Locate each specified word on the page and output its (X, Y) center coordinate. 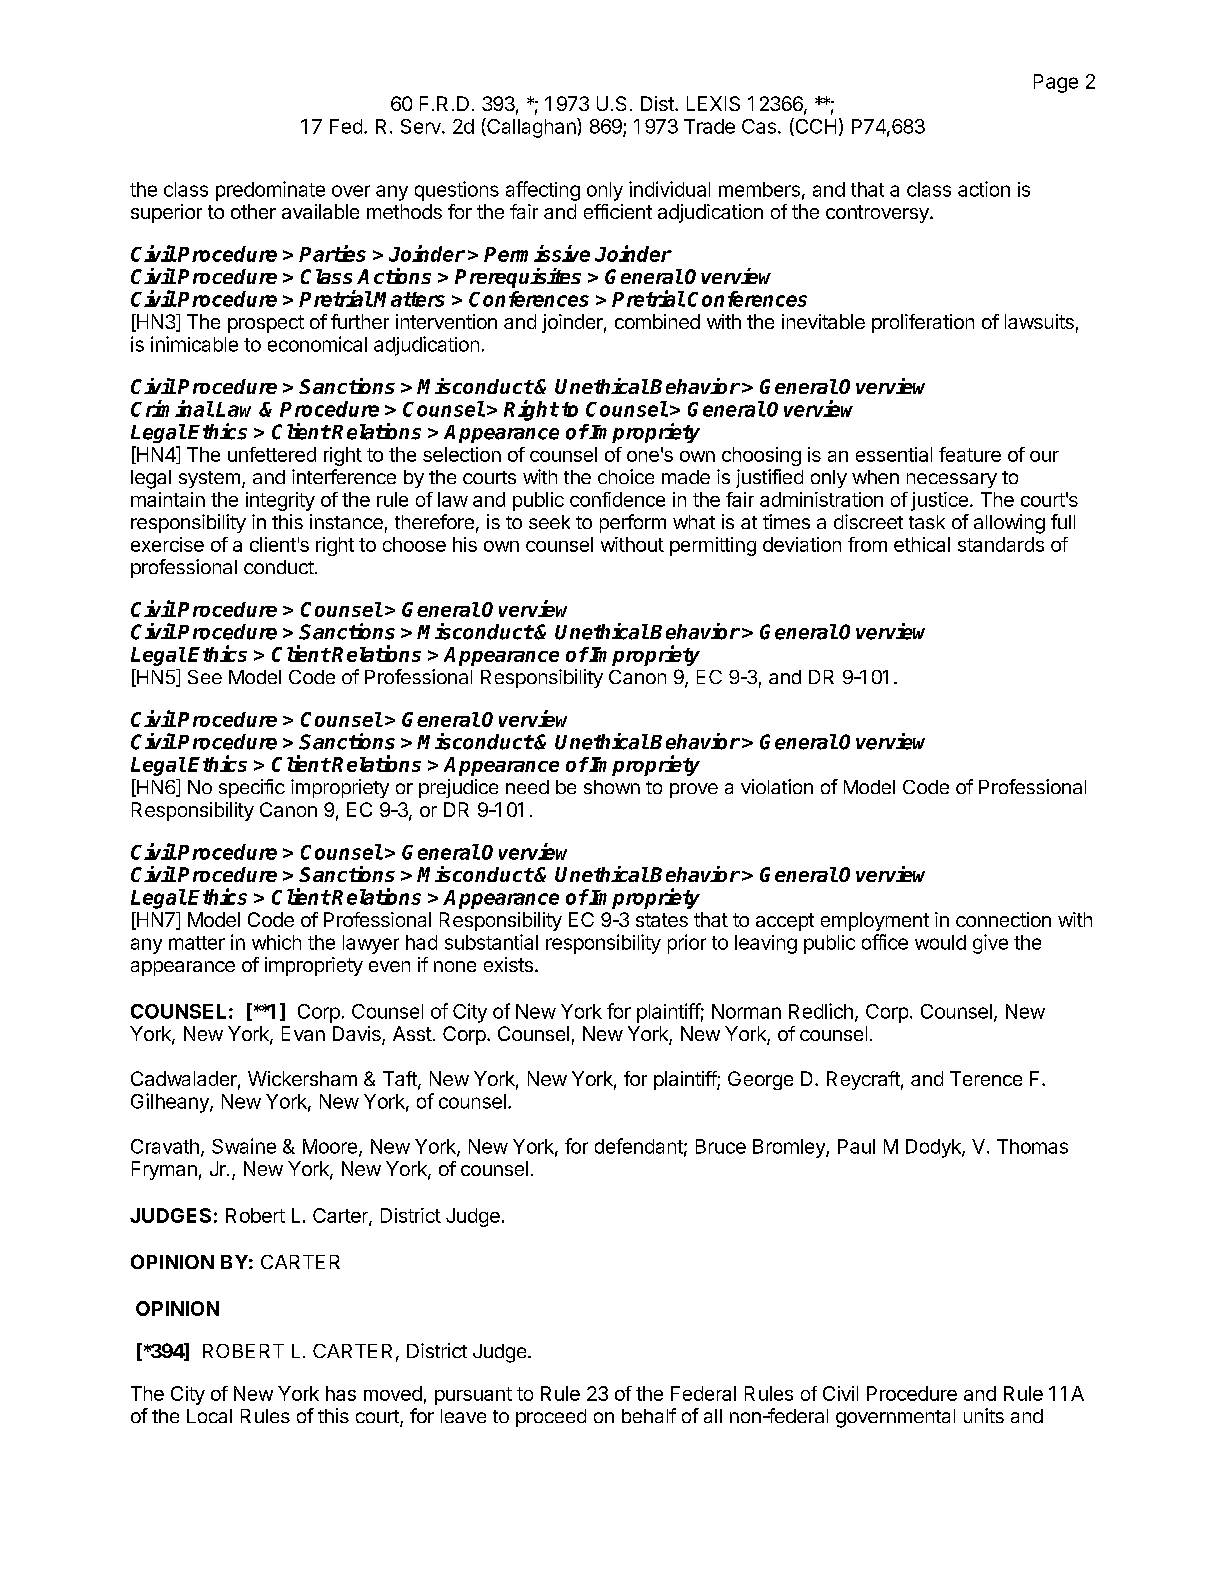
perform (633, 523)
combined (657, 321)
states (662, 920)
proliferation (923, 323)
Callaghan (531, 128)
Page (1056, 83)
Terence (986, 1078)
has (341, 1393)
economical (317, 344)
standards (1001, 544)
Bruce (721, 1146)
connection (1003, 919)
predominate (270, 191)
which (276, 942)
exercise (167, 544)
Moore (330, 1146)
